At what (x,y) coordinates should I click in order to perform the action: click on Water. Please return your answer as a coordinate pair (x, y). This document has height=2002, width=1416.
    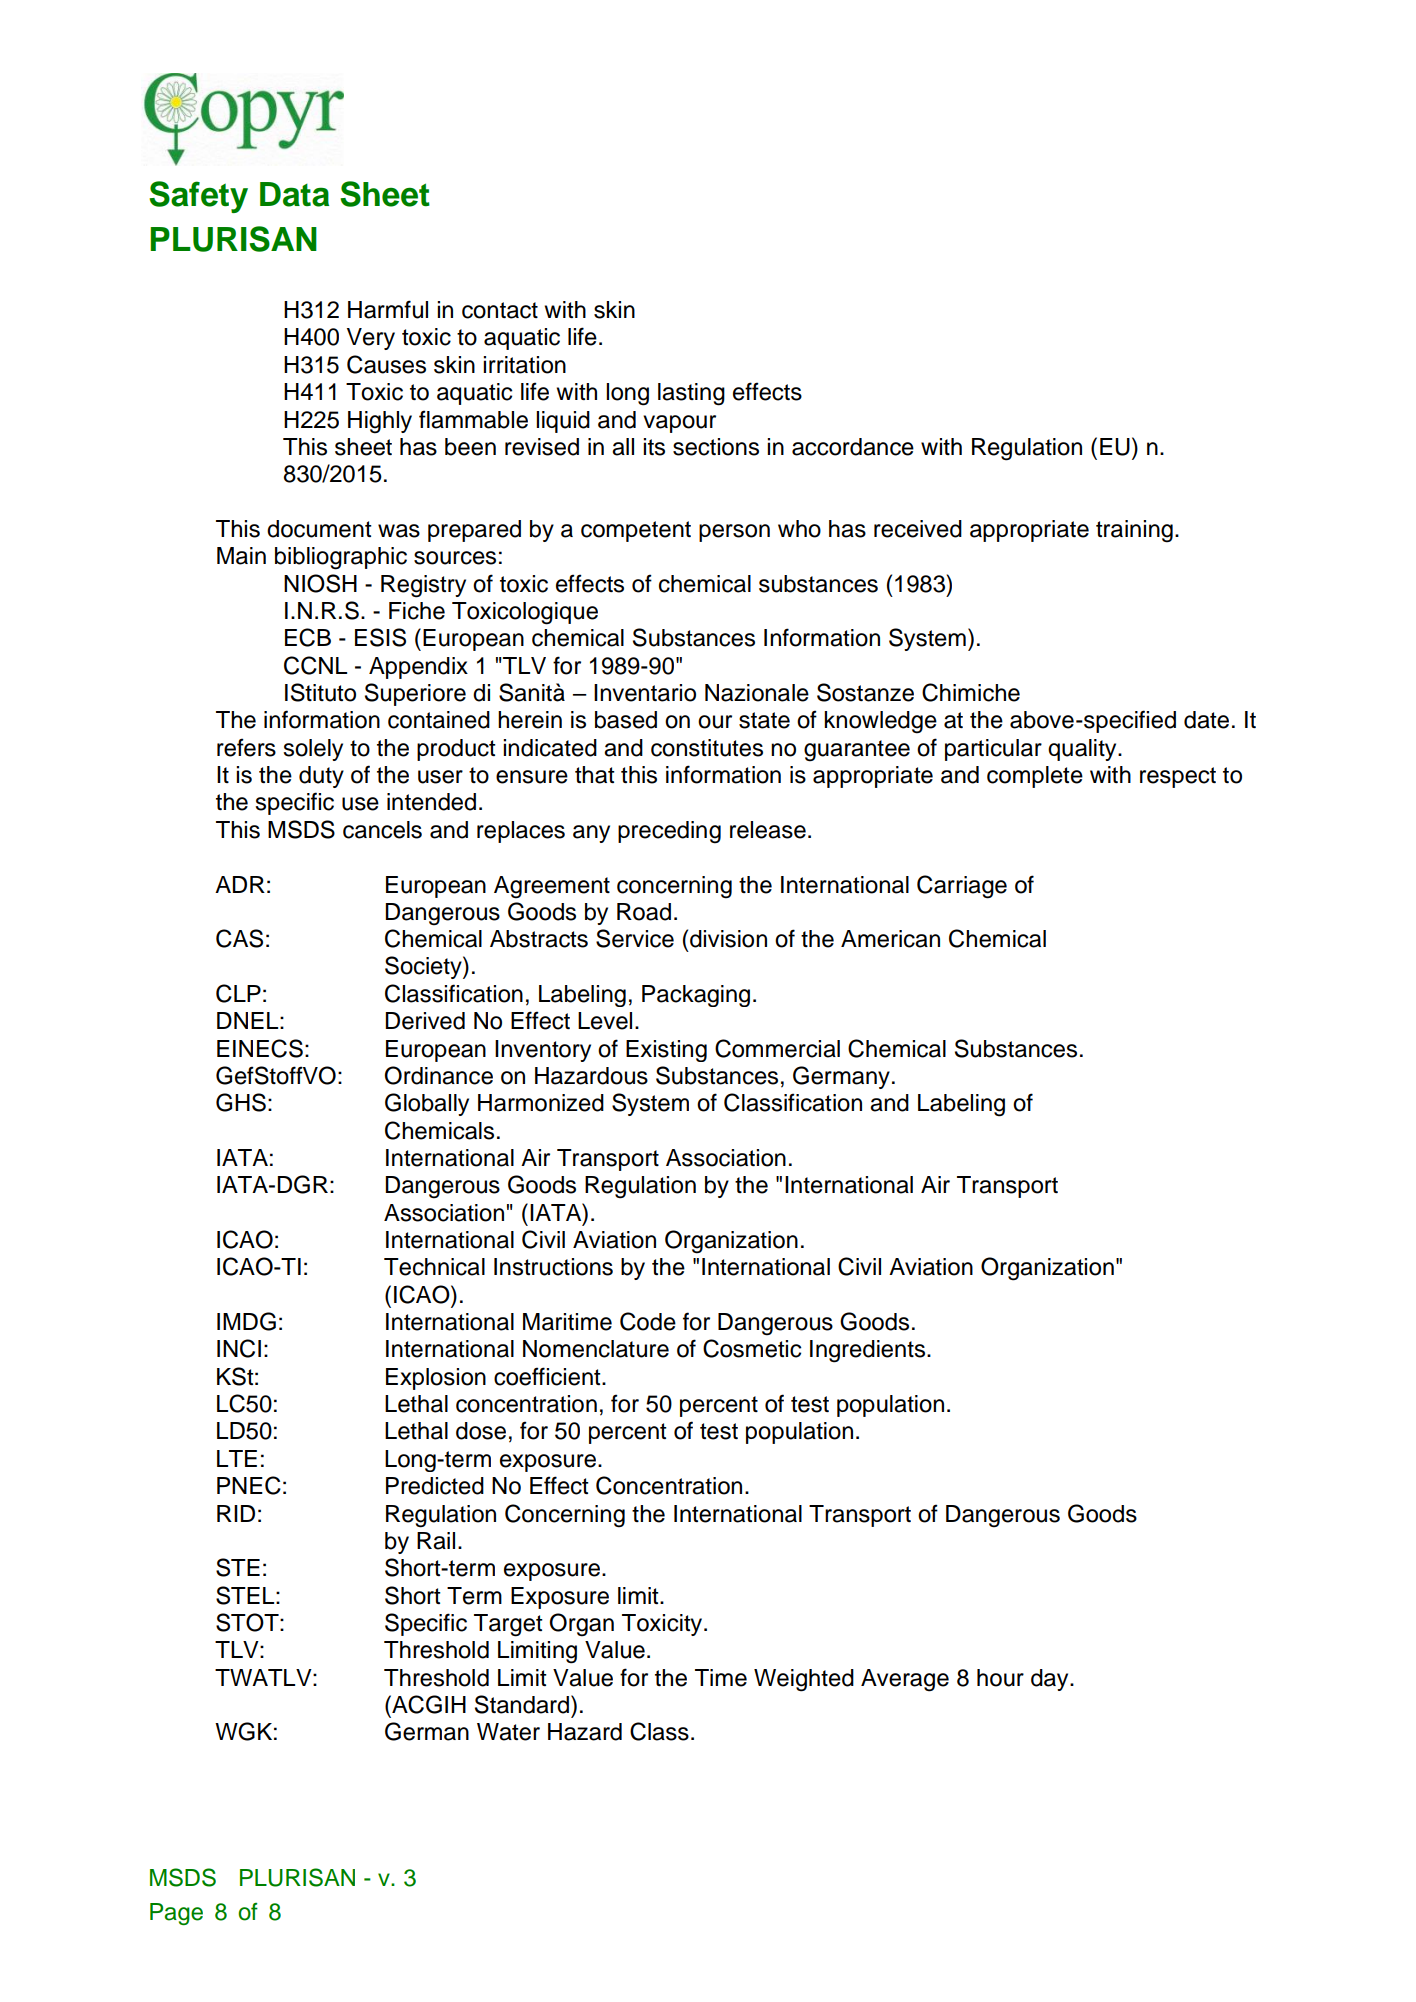
    Looking at the image, I should click on (508, 1732).
